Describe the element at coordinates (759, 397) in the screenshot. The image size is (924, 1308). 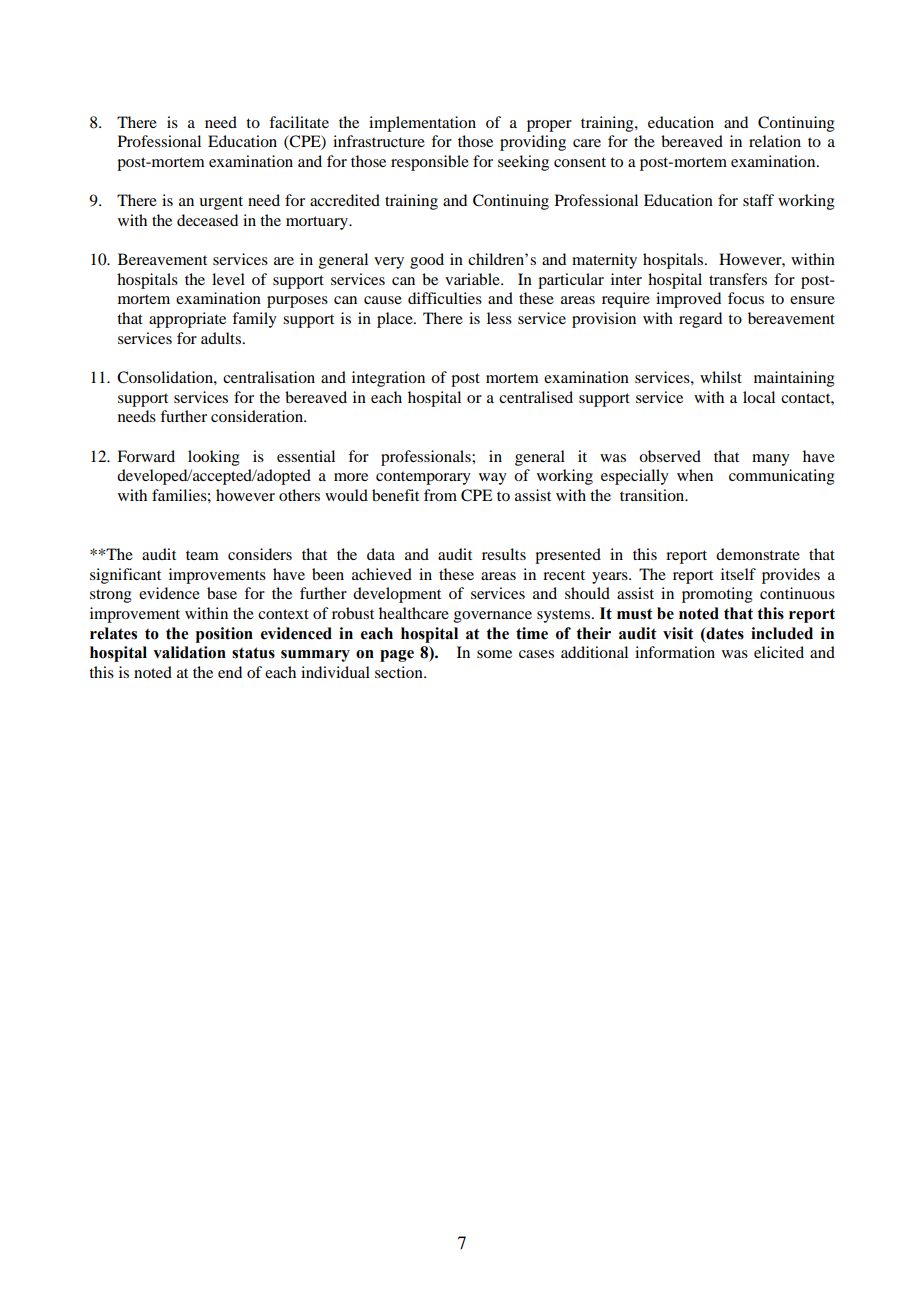
I see `local` at that location.
